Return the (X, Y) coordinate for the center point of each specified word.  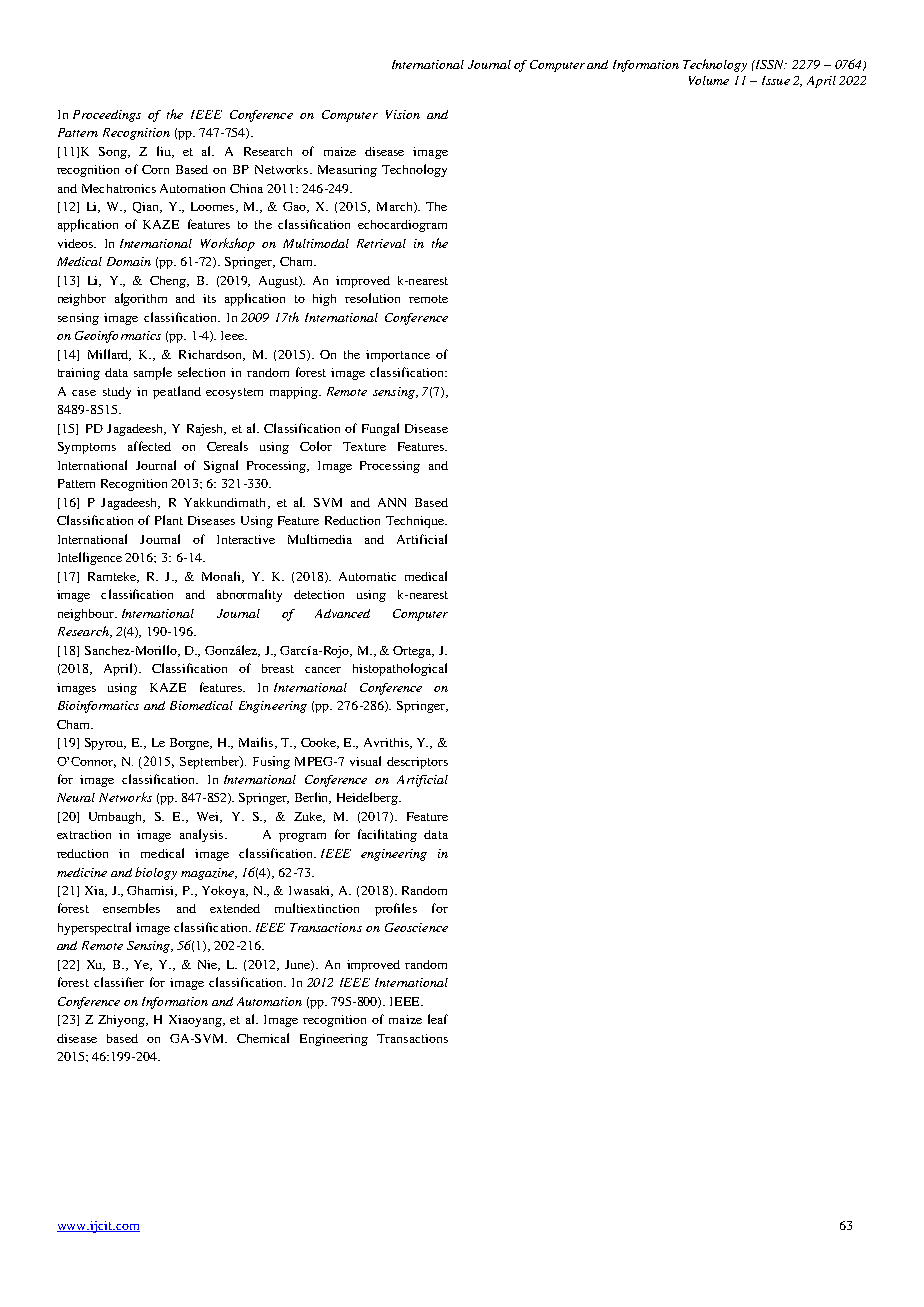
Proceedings (107, 116)
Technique (416, 522)
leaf (438, 1019)
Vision (403, 114)
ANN (392, 502)
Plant (169, 520)
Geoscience (416, 927)
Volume (709, 80)
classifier (119, 982)
